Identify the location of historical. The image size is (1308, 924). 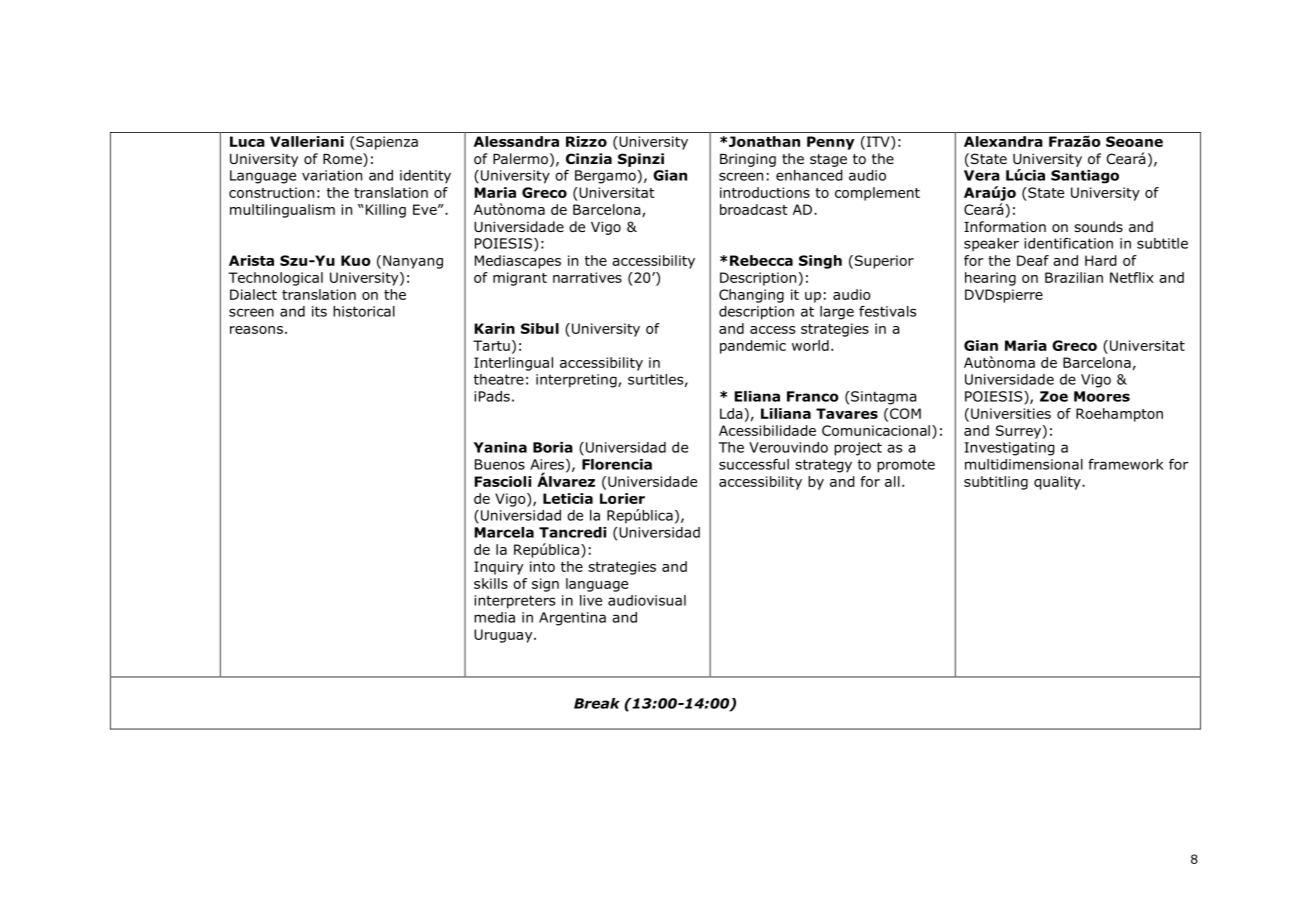
(364, 311).
